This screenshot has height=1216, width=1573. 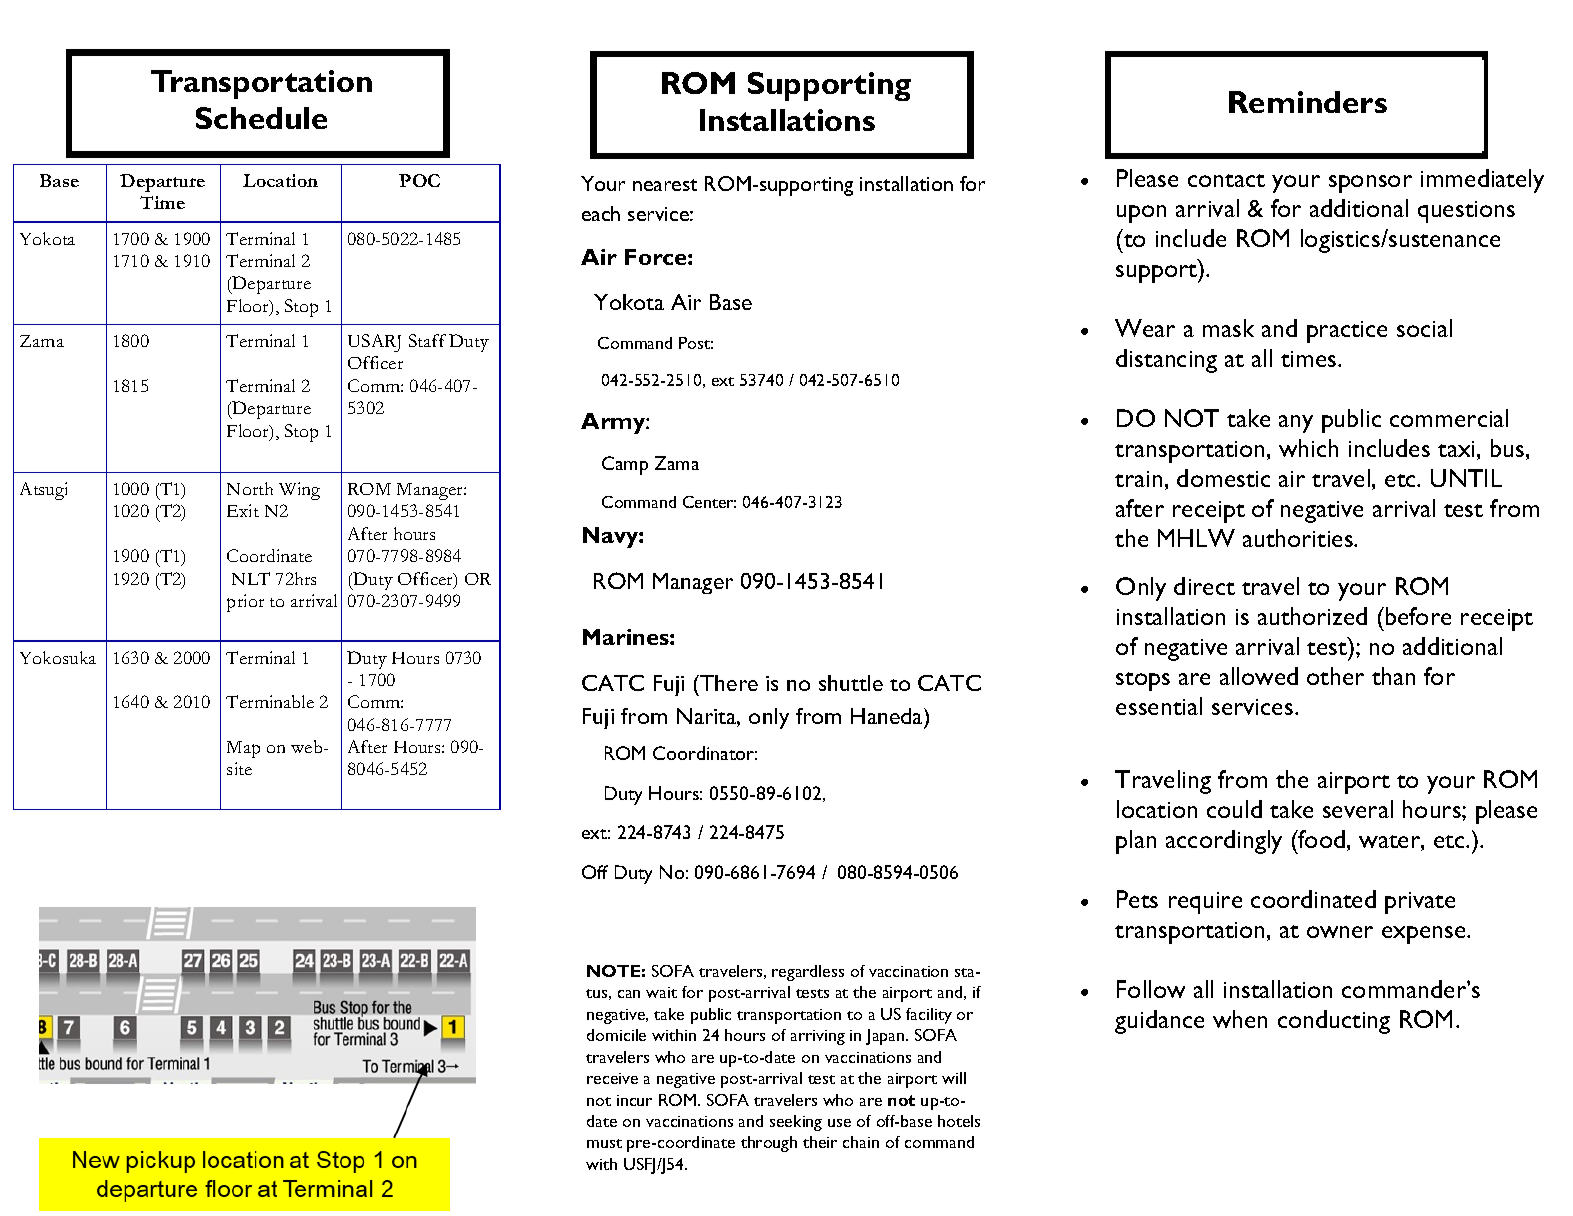 What do you see at coordinates (1308, 102) in the screenshot?
I see `Reminders` at bounding box center [1308, 102].
